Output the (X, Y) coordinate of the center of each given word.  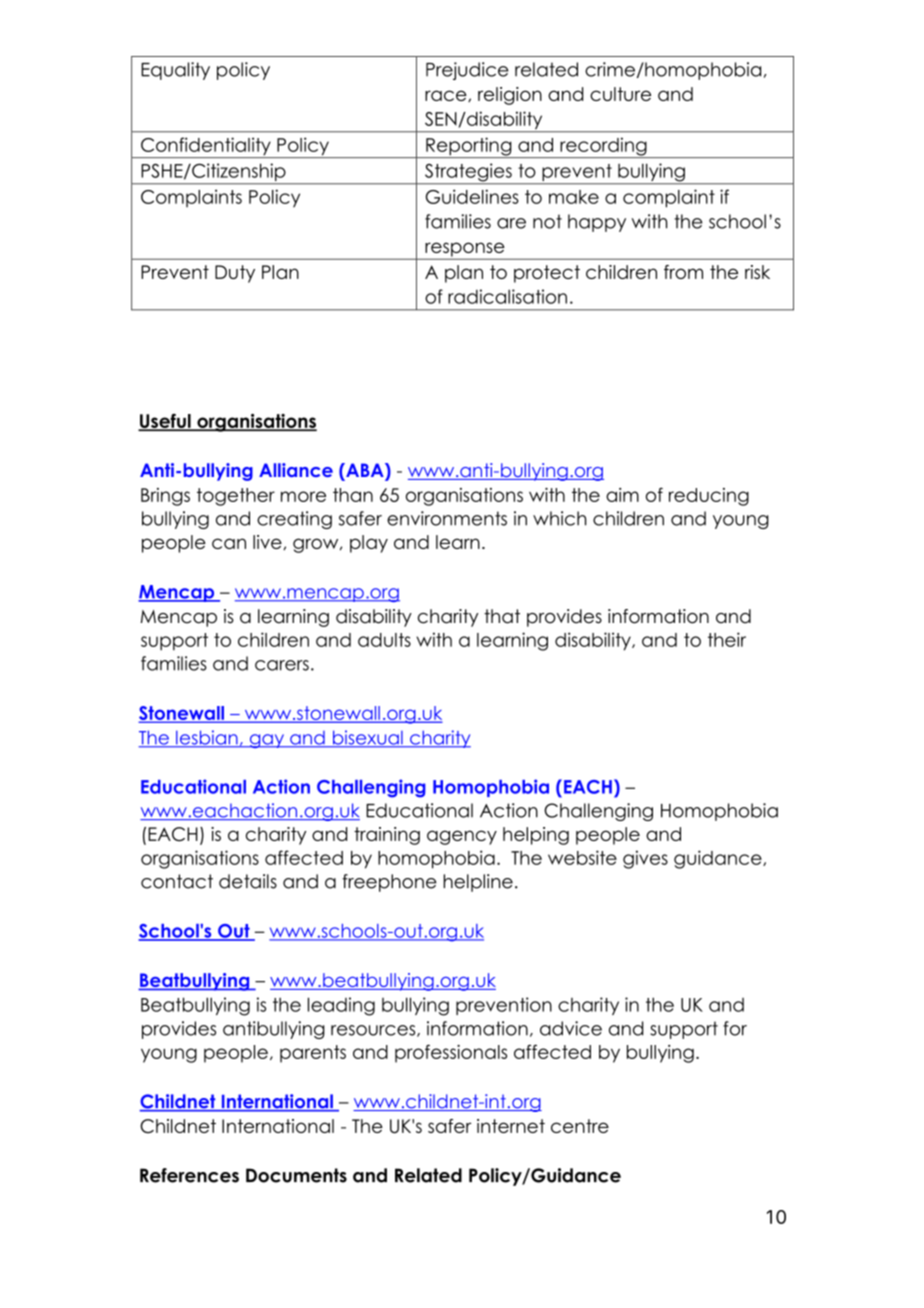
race (447, 96)
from (683, 272)
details (248, 881)
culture (620, 94)
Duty (235, 274)
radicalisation (507, 296)
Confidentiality (206, 147)
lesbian (207, 738)
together (236, 497)
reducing (709, 497)
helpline (478, 883)
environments (447, 518)
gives (645, 859)
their (727, 639)
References (189, 1175)
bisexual (368, 738)
